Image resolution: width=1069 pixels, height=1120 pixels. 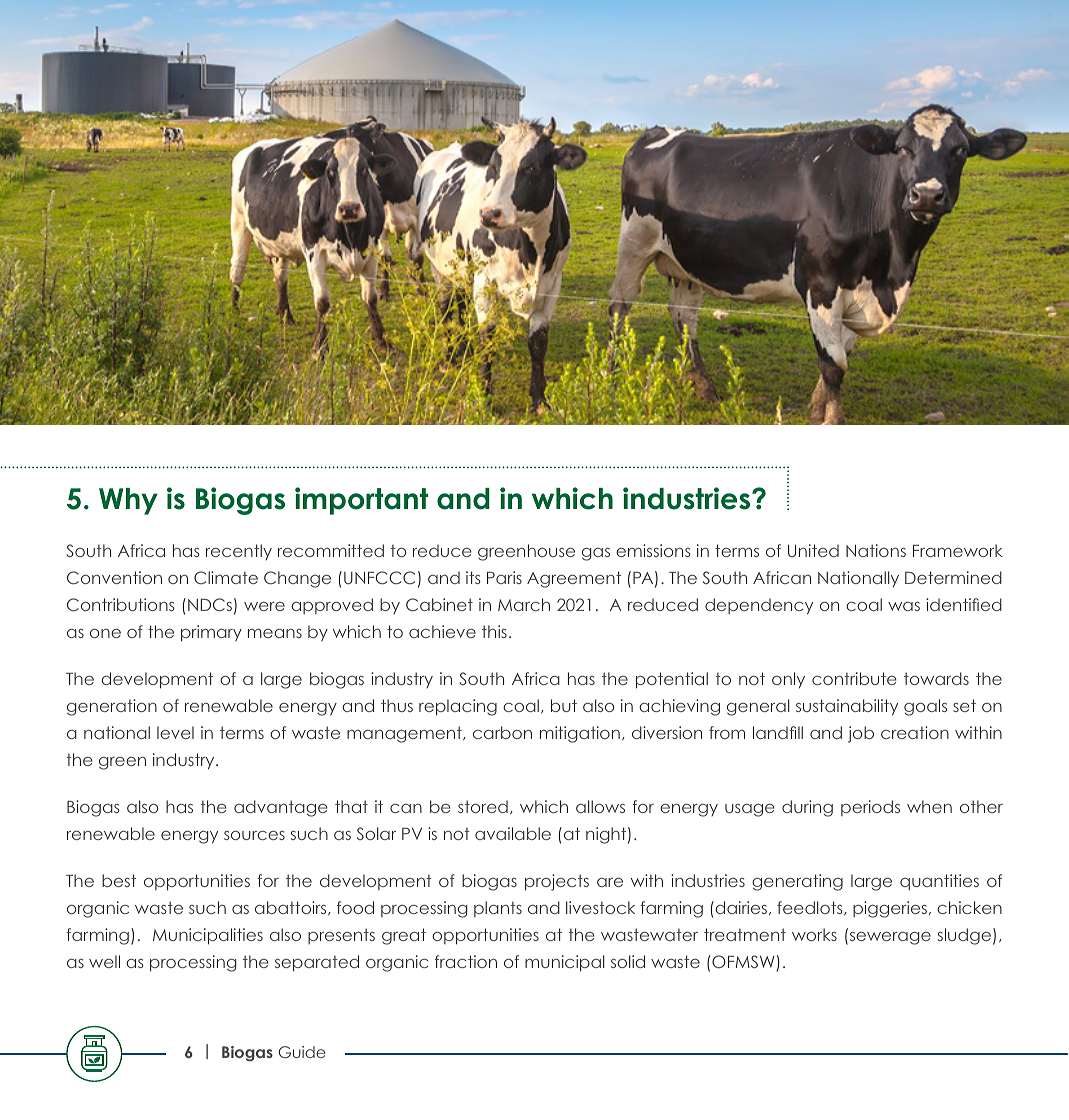 What do you see at coordinates (498, 909) in the document?
I see `plants` at bounding box center [498, 909].
